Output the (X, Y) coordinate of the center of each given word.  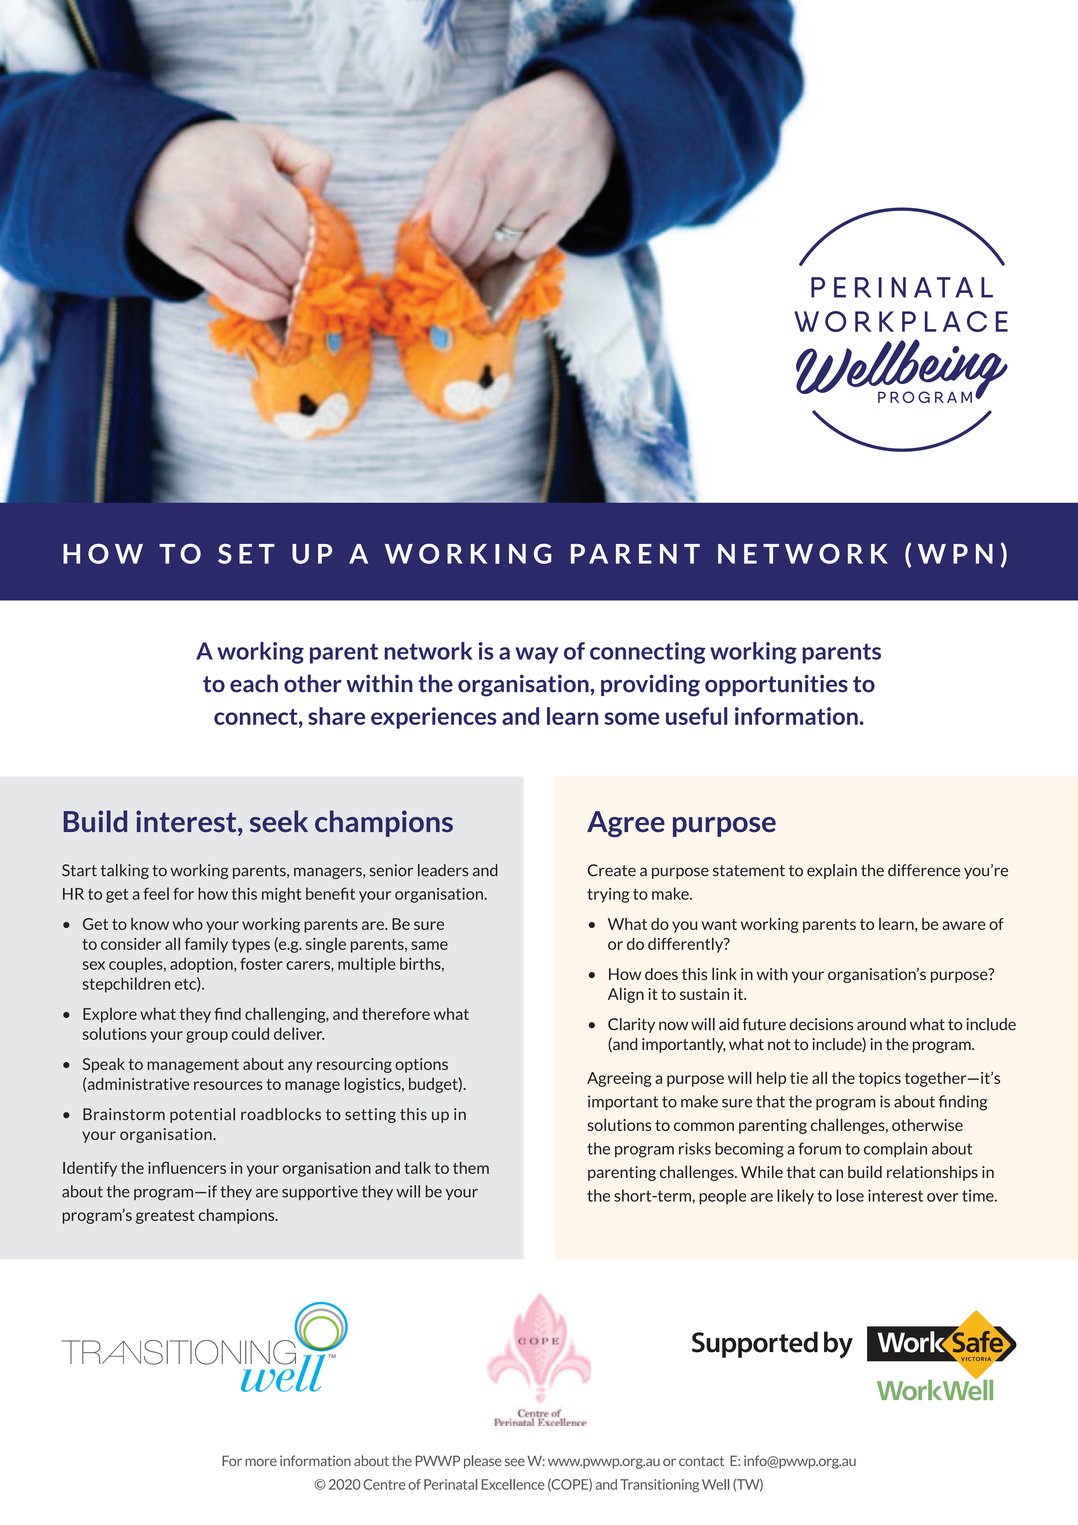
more (261, 1462)
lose (850, 1195)
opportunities (776, 685)
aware (963, 925)
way (537, 655)
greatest (165, 1217)
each (254, 683)
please (483, 1462)
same (429, 945)
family (206, 945)
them (471, 1167)
